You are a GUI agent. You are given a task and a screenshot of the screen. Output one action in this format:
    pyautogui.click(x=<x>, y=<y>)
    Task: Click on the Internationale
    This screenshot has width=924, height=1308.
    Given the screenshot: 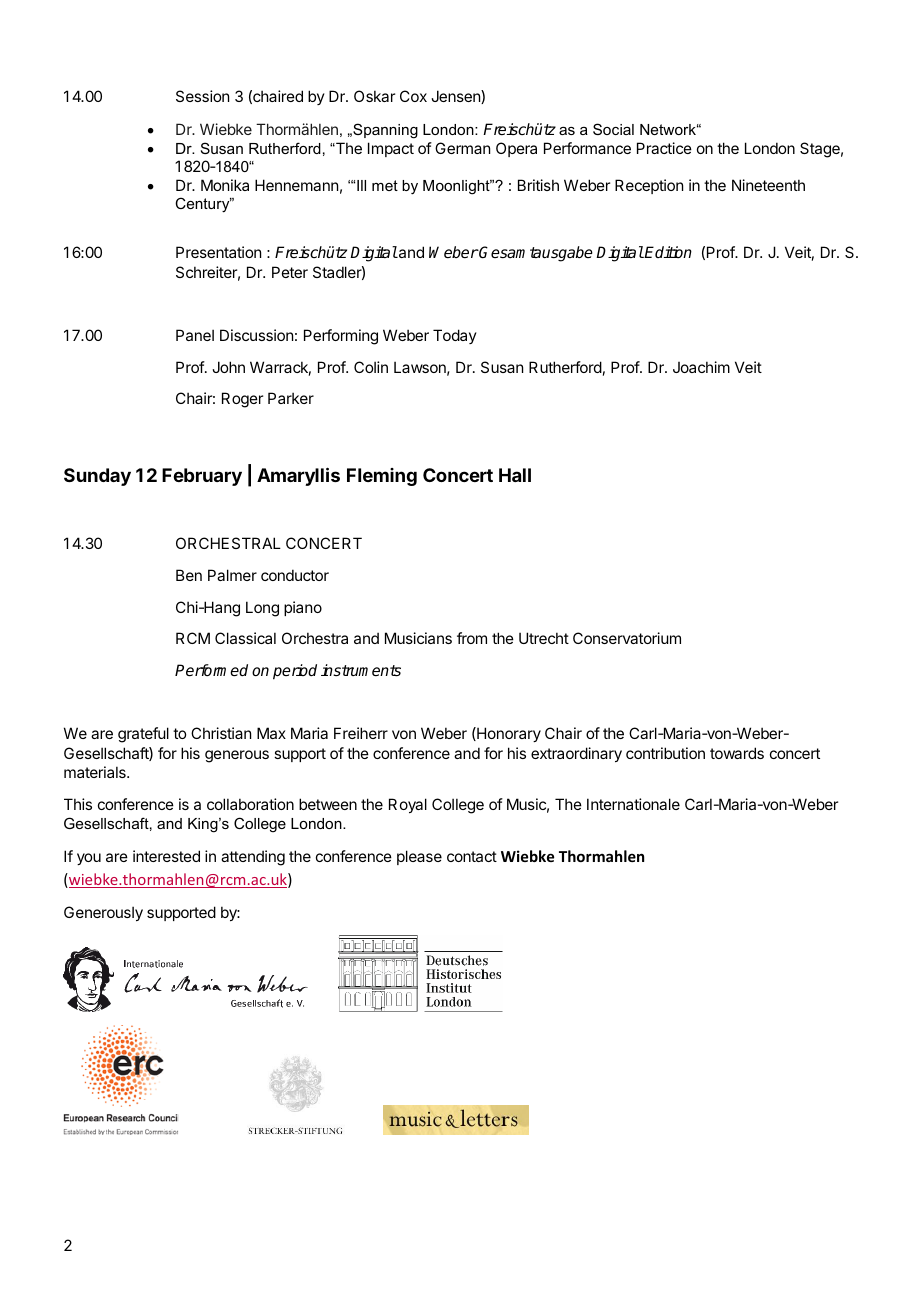 What is the action you would take?
    pyautogui.click(x=633, y=804)
